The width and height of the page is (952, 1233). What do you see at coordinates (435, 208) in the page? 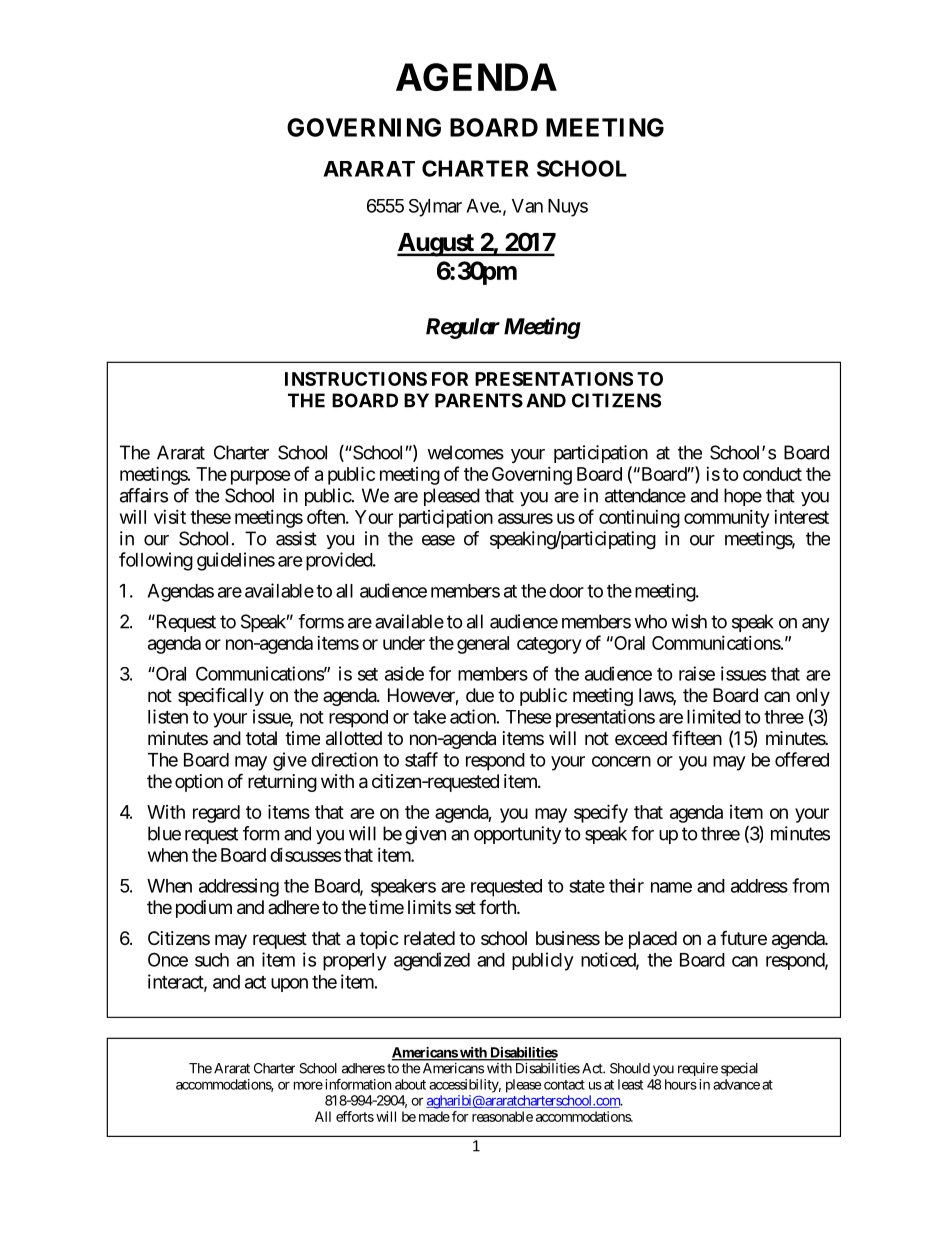
I see `Sylmar` at bounding box center [435, 208].
